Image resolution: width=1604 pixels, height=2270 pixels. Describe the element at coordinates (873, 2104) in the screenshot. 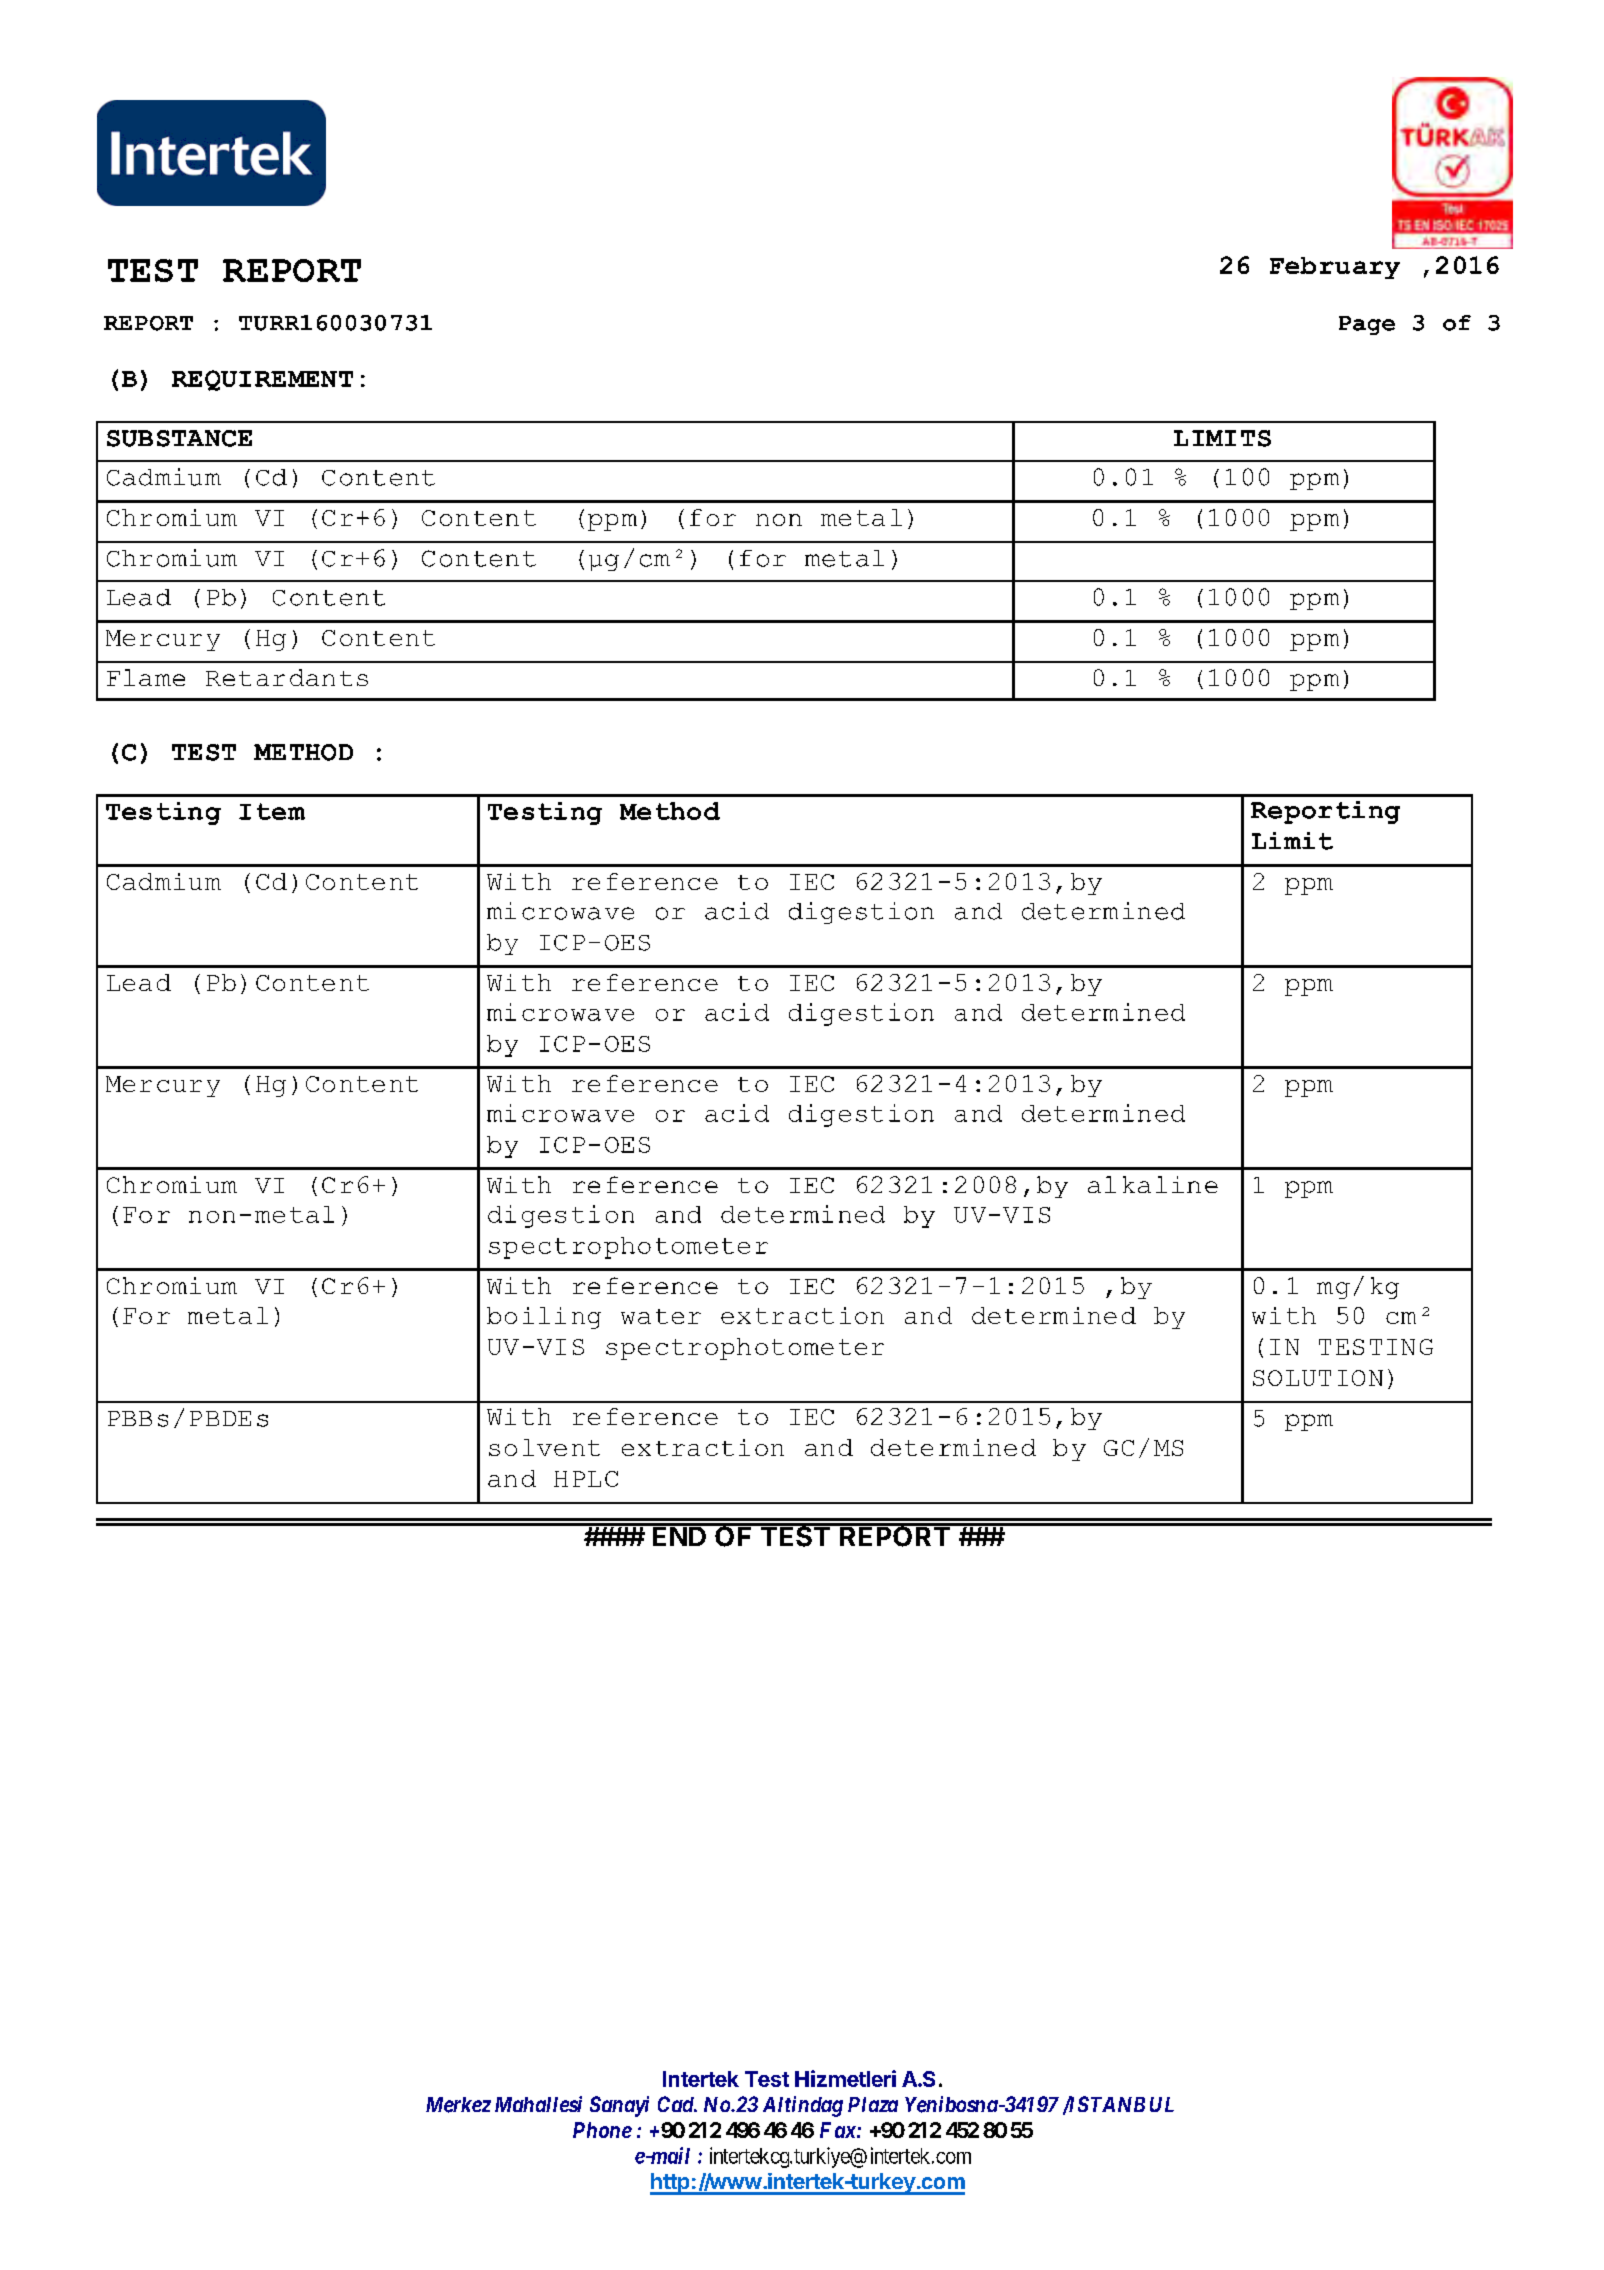

I see `Plaza` at that location.
